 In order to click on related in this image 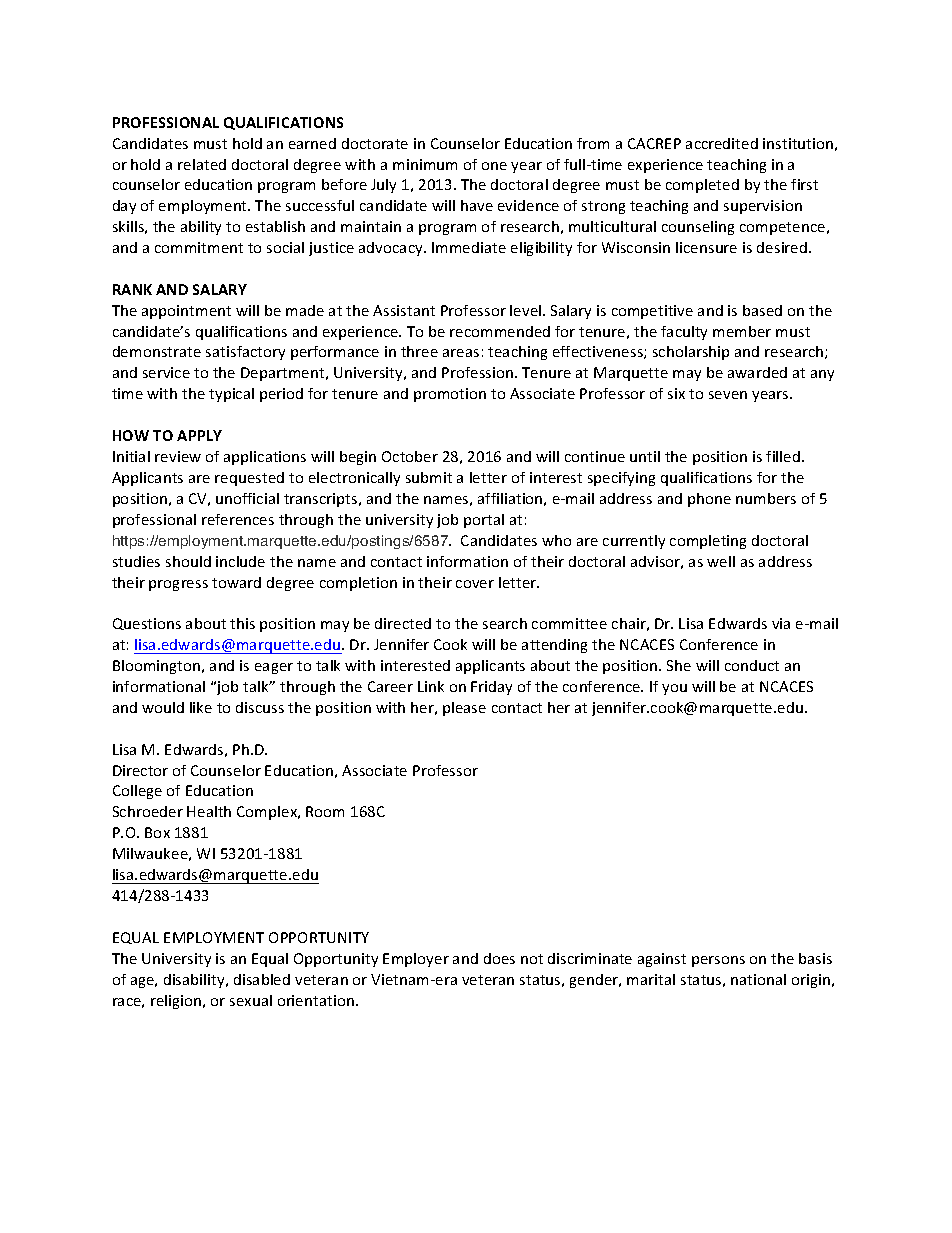, I will do `click(202, 164)`.
